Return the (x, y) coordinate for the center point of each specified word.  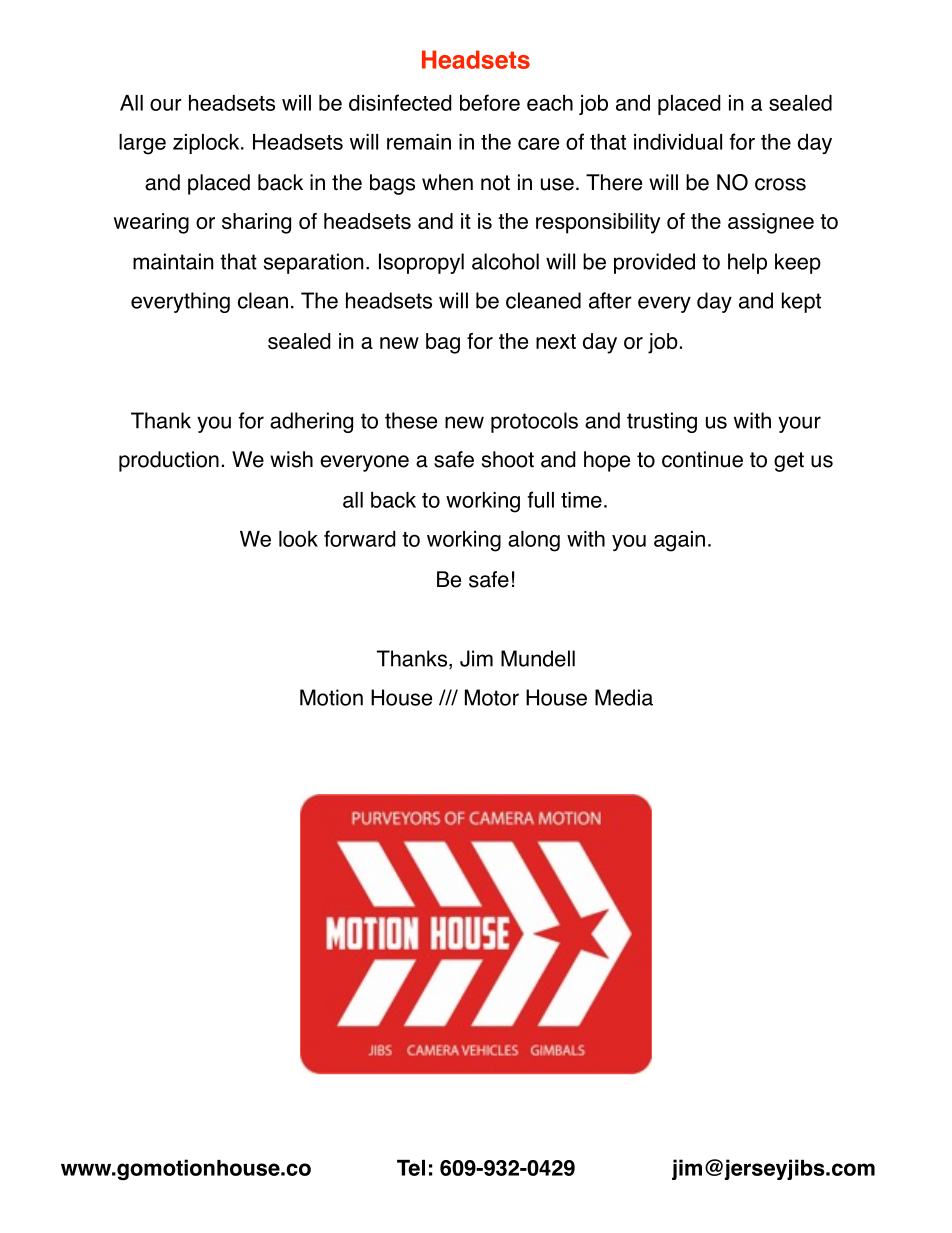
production (169, 461)
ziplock (207, 144)
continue (702, 459)
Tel (411, 1168)
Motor (492, 697)
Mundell (538, 658)
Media (624, 697)
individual (678, 142)
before (490, 102)
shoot (508, 459)
